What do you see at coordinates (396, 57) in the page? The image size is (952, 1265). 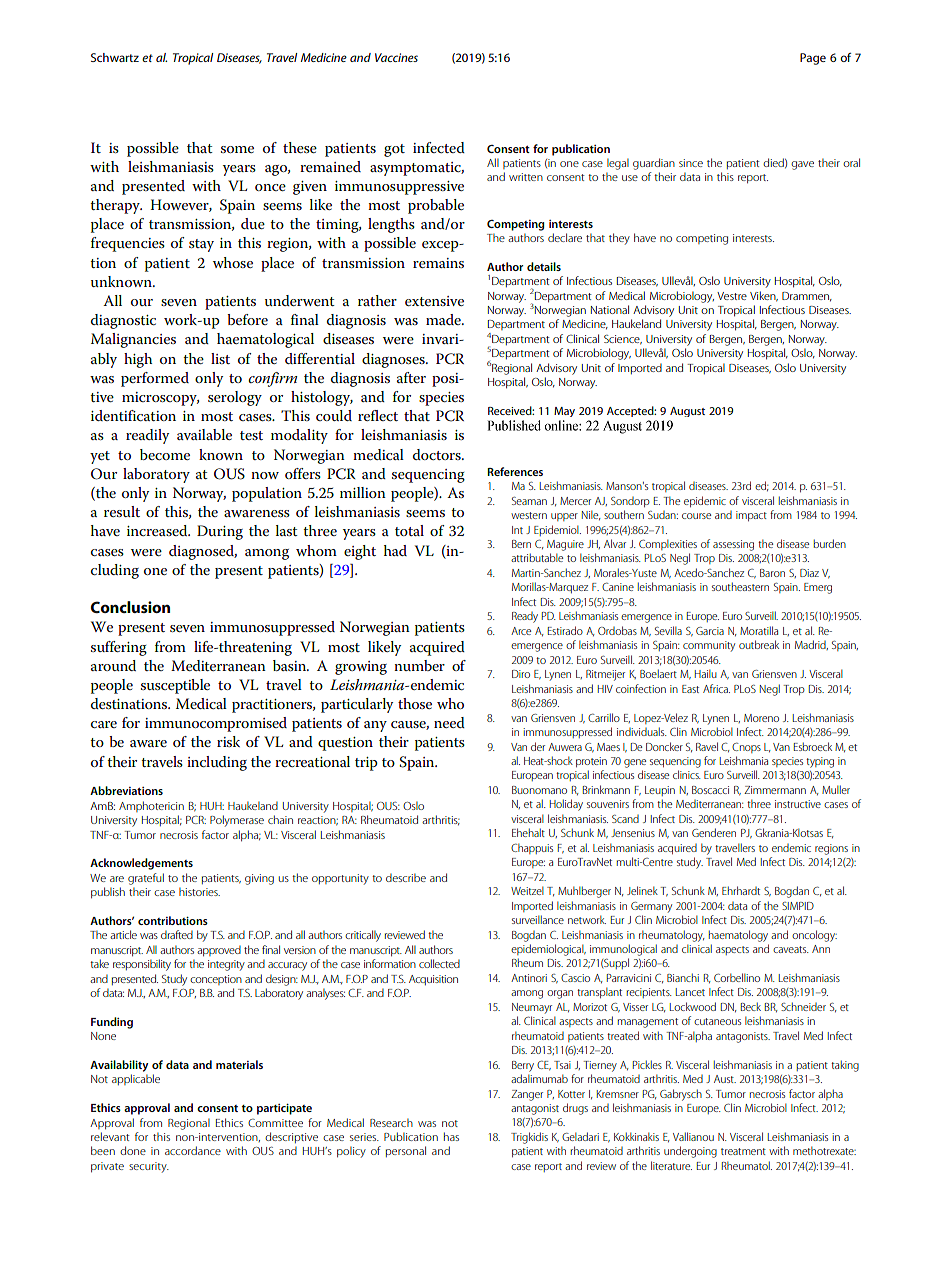 I see `Vaccines` at bounding box center [396, 57].
